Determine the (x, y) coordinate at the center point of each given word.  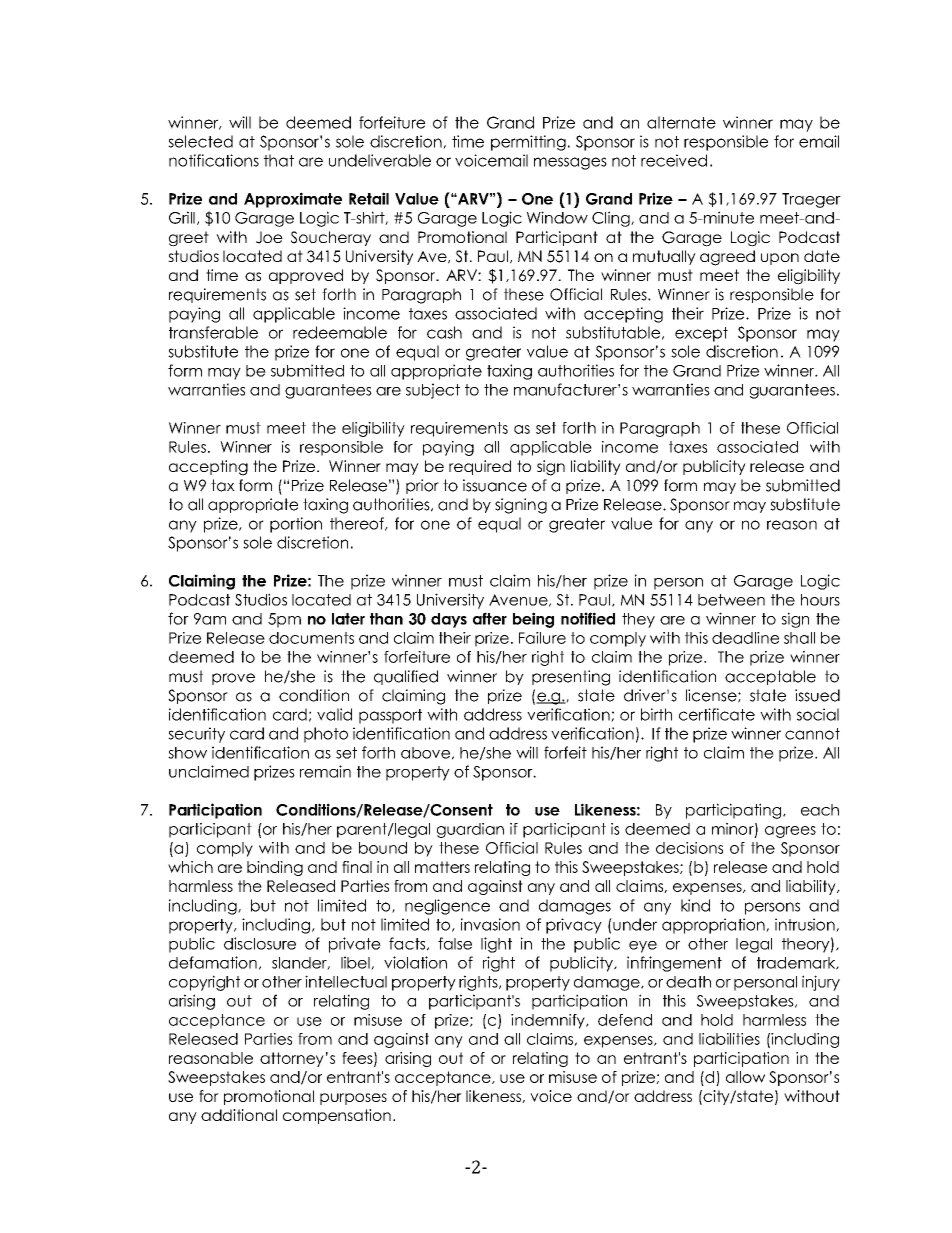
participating (735, 811)
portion (296, 525)
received (674, 160)
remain (325, 771)
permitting (528, 143)
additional (239, 1115)
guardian (470, 830)
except (701, 334)
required (480, 467)
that (279, 160)
